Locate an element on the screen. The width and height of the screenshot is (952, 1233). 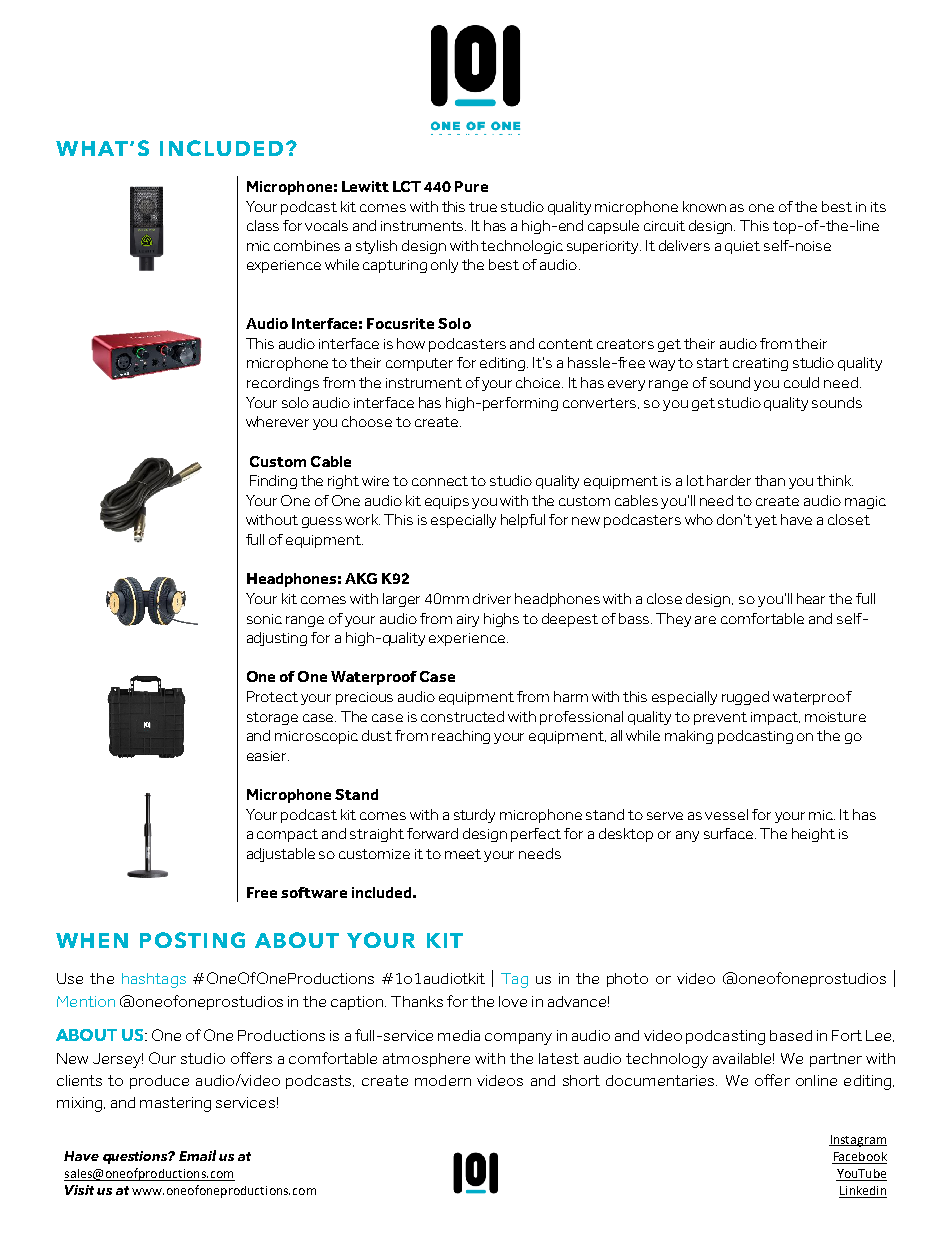
quiet is located at coordinates (742, 247).
